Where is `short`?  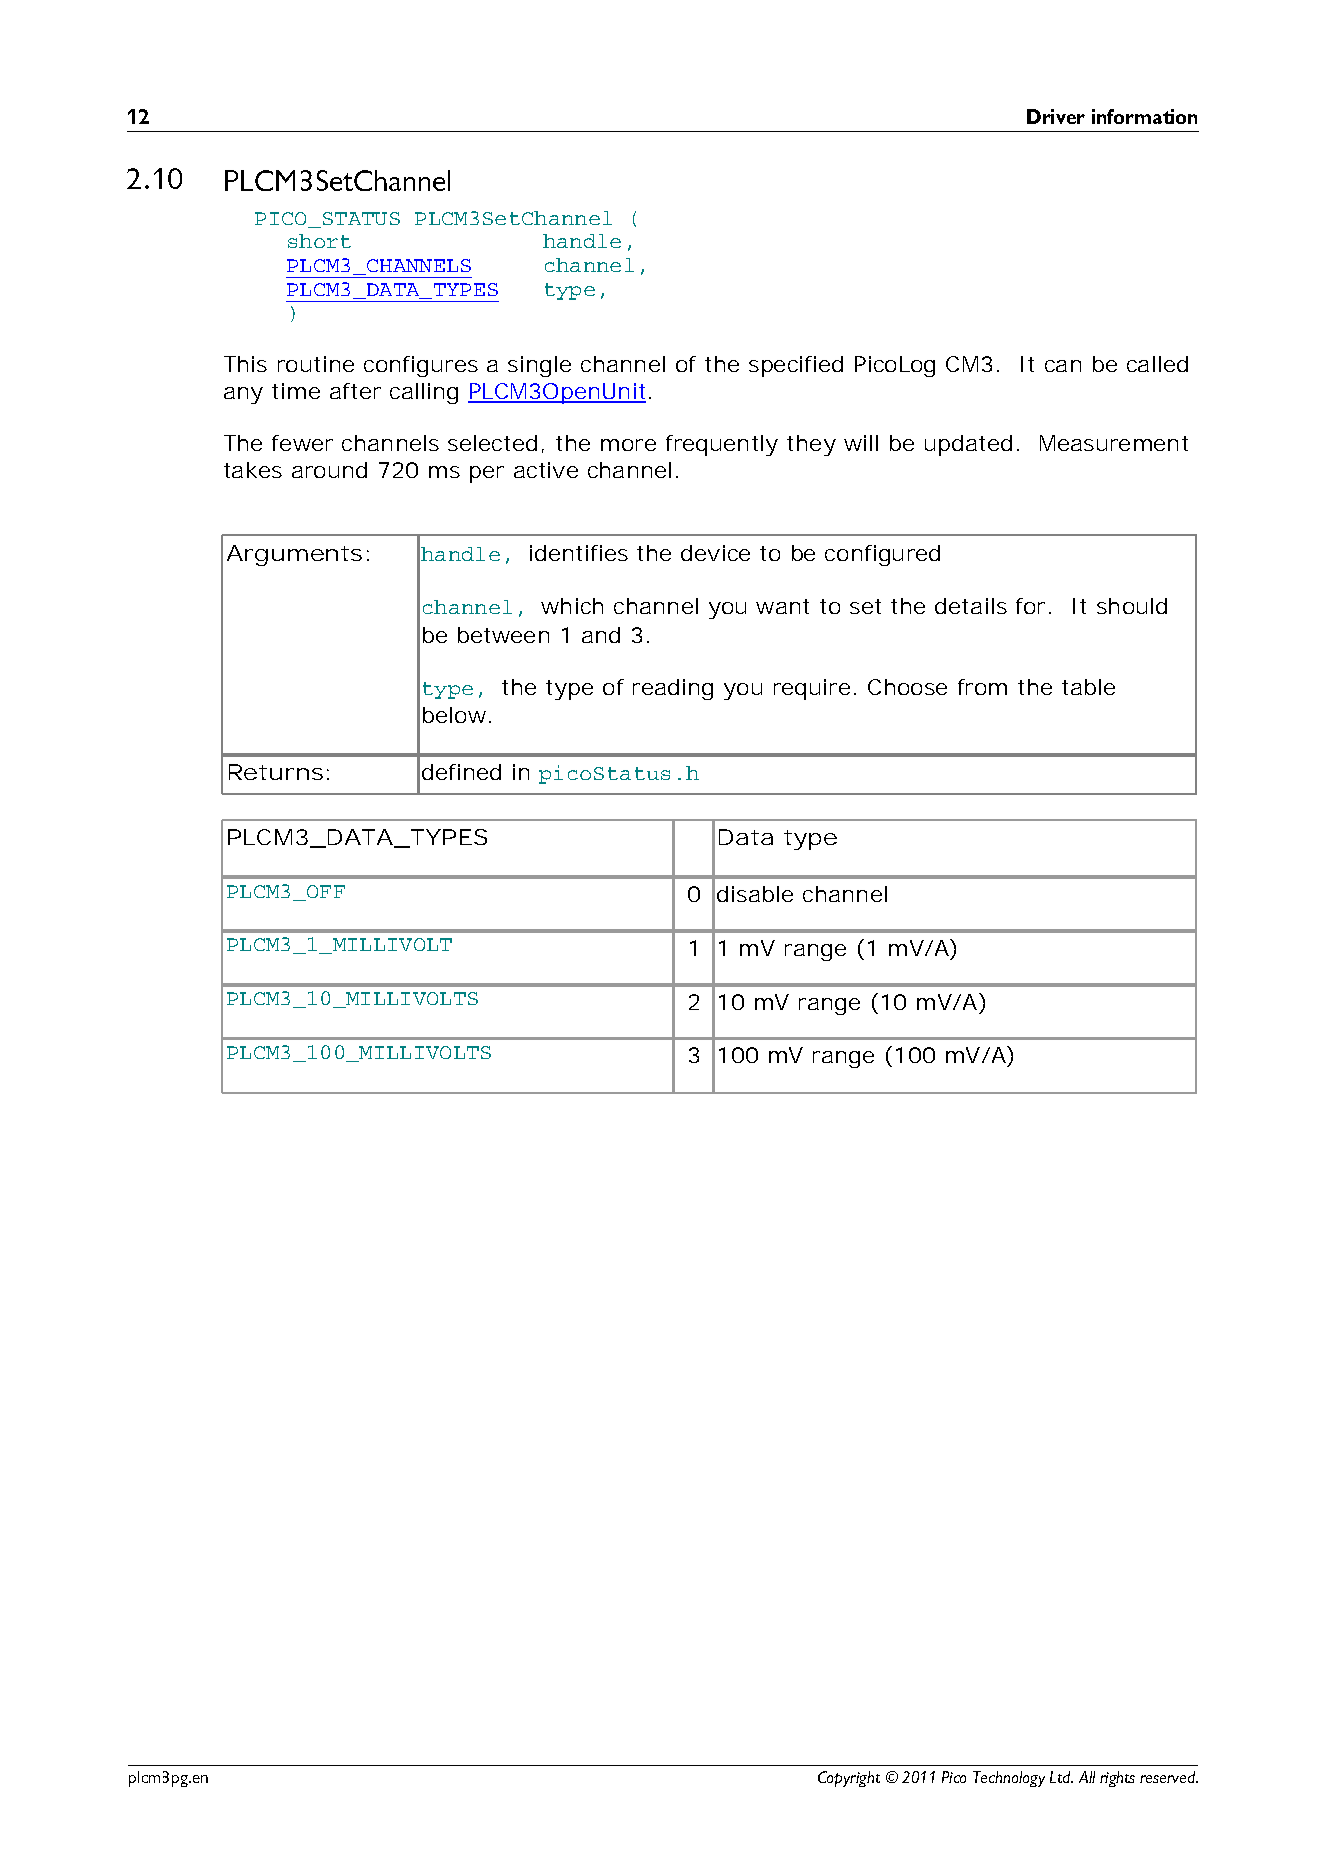
short is located at coordinates (319, 241).
